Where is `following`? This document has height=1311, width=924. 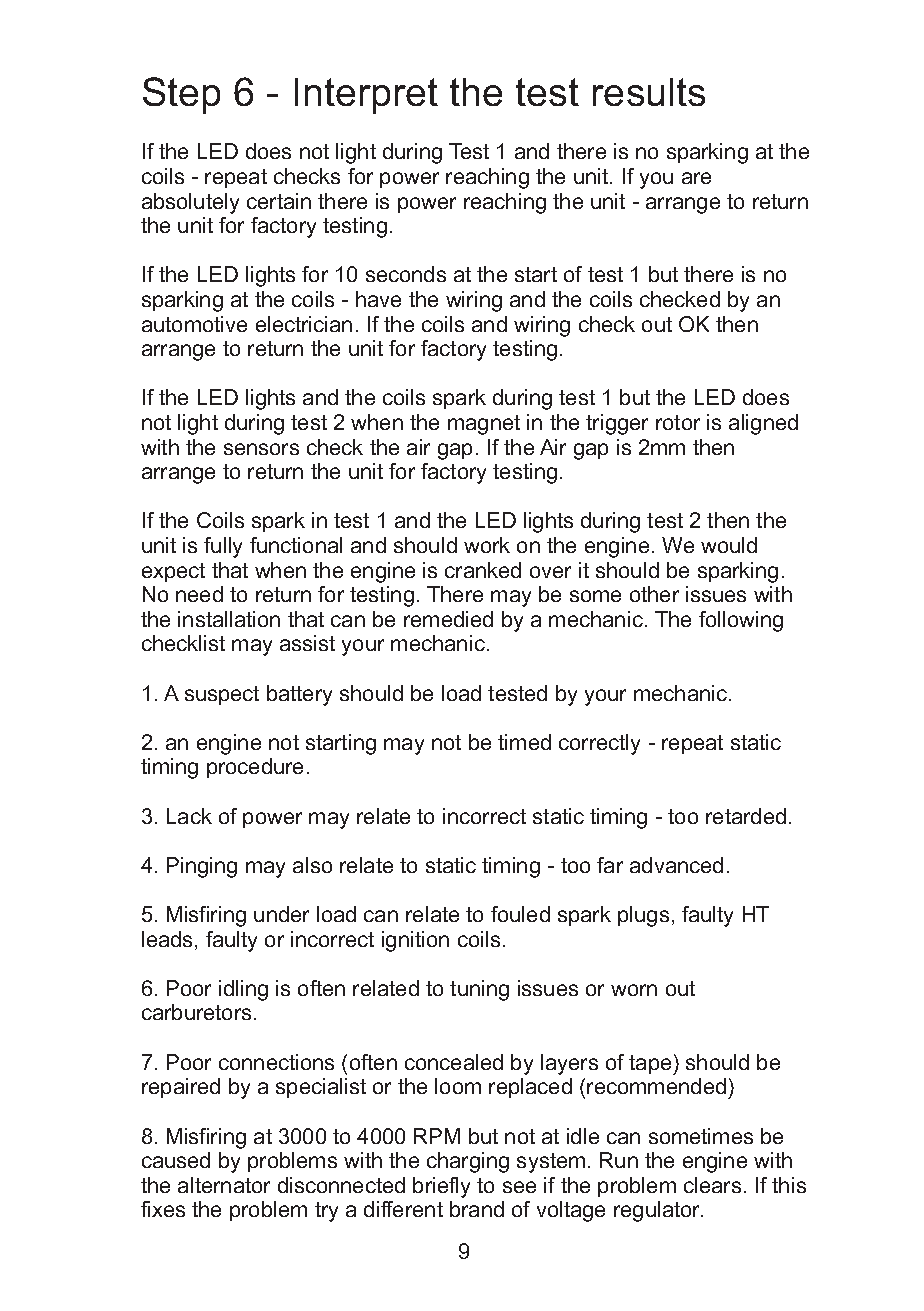 following is located at coordinates (741, 621).
